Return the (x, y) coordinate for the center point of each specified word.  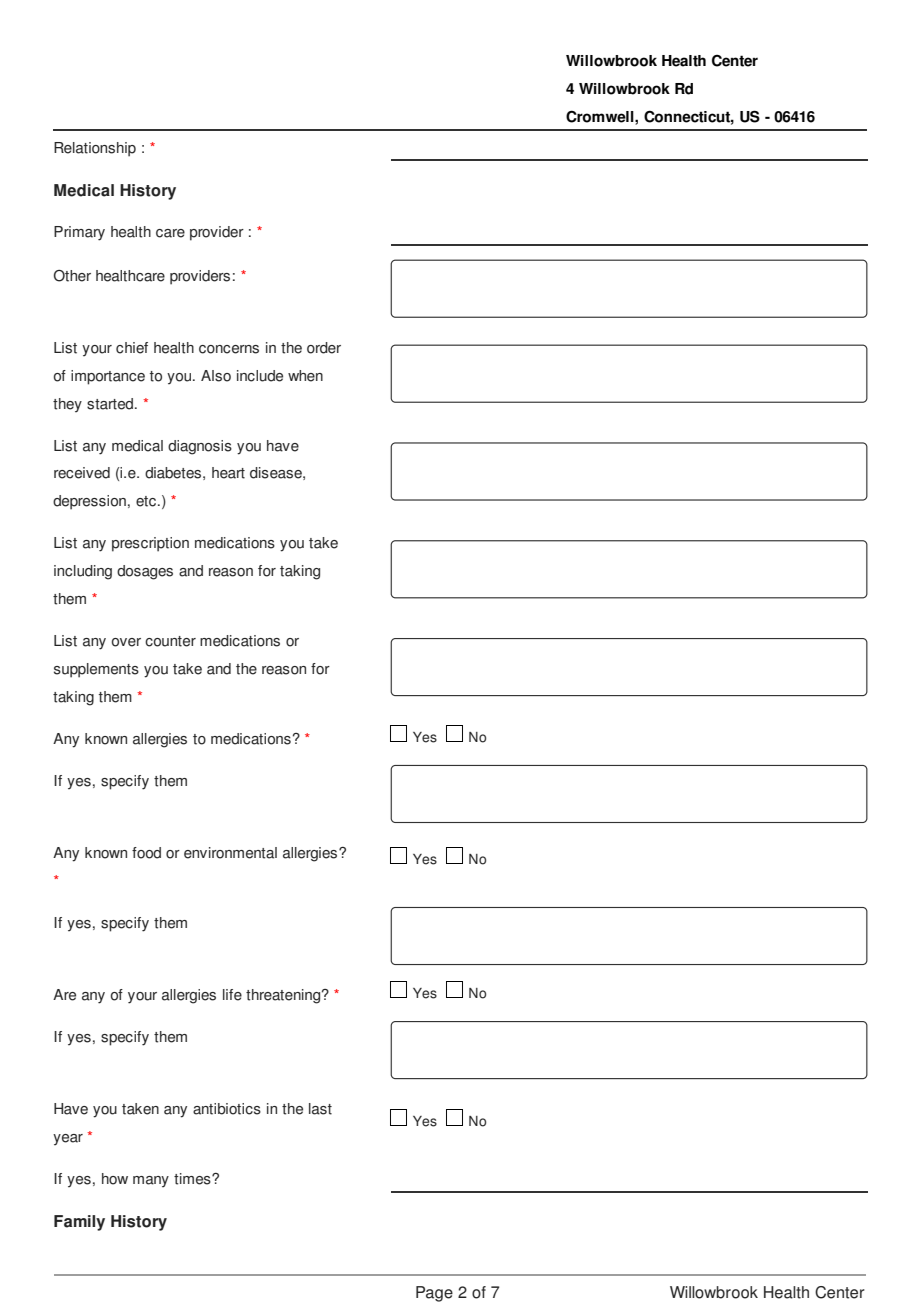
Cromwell (601, 116)
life (232, 995)
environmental (230, 853)
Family (79, 1223)
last (320, 1109)
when (305, 376)
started (111, 404)
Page (434, 1294)
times (193, 1179)
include (260, 376)
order (324, 348)
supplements (96, 670)
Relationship (95, 149)
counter (170, 641)
